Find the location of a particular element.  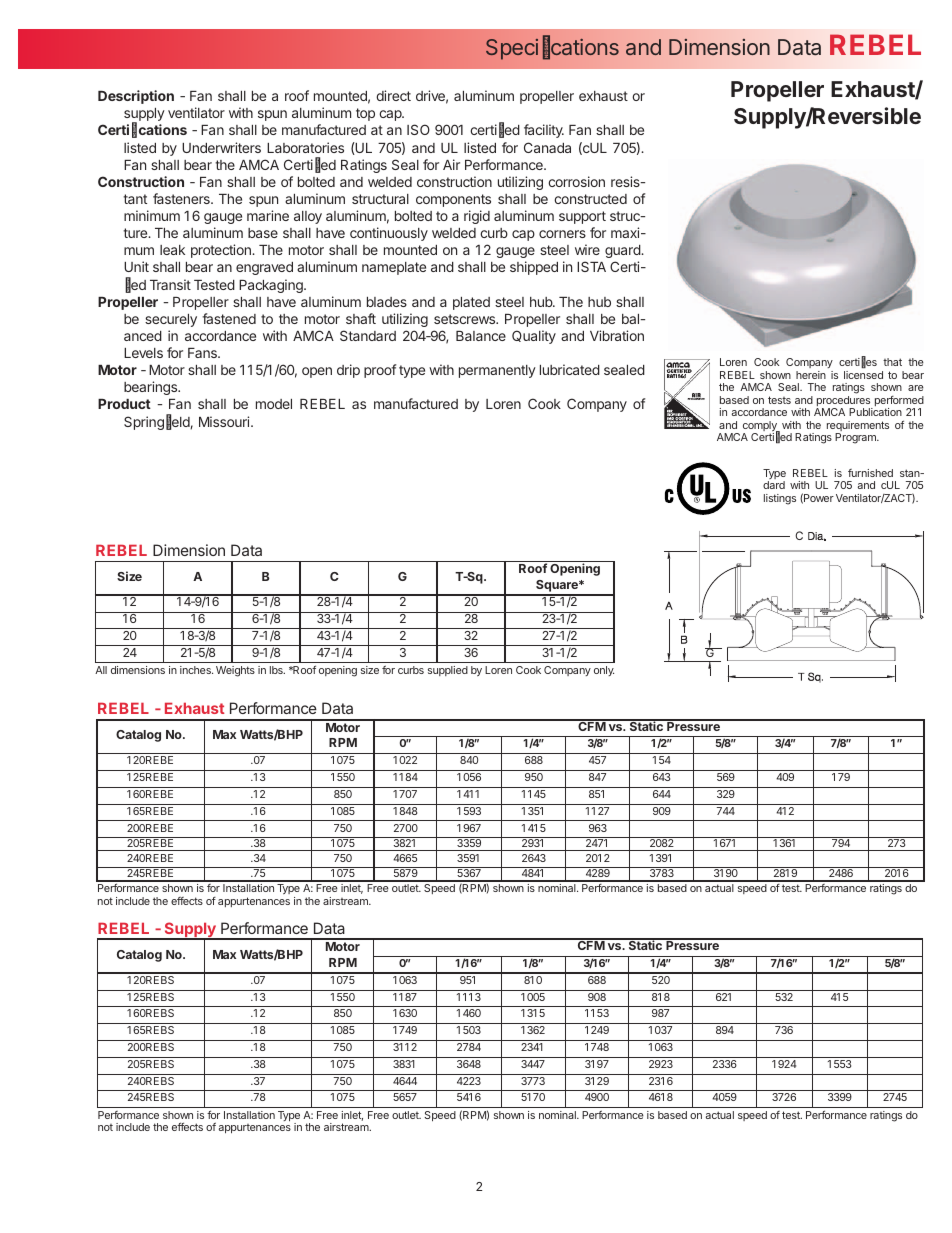

herein is located at coordinates (811, 375).
